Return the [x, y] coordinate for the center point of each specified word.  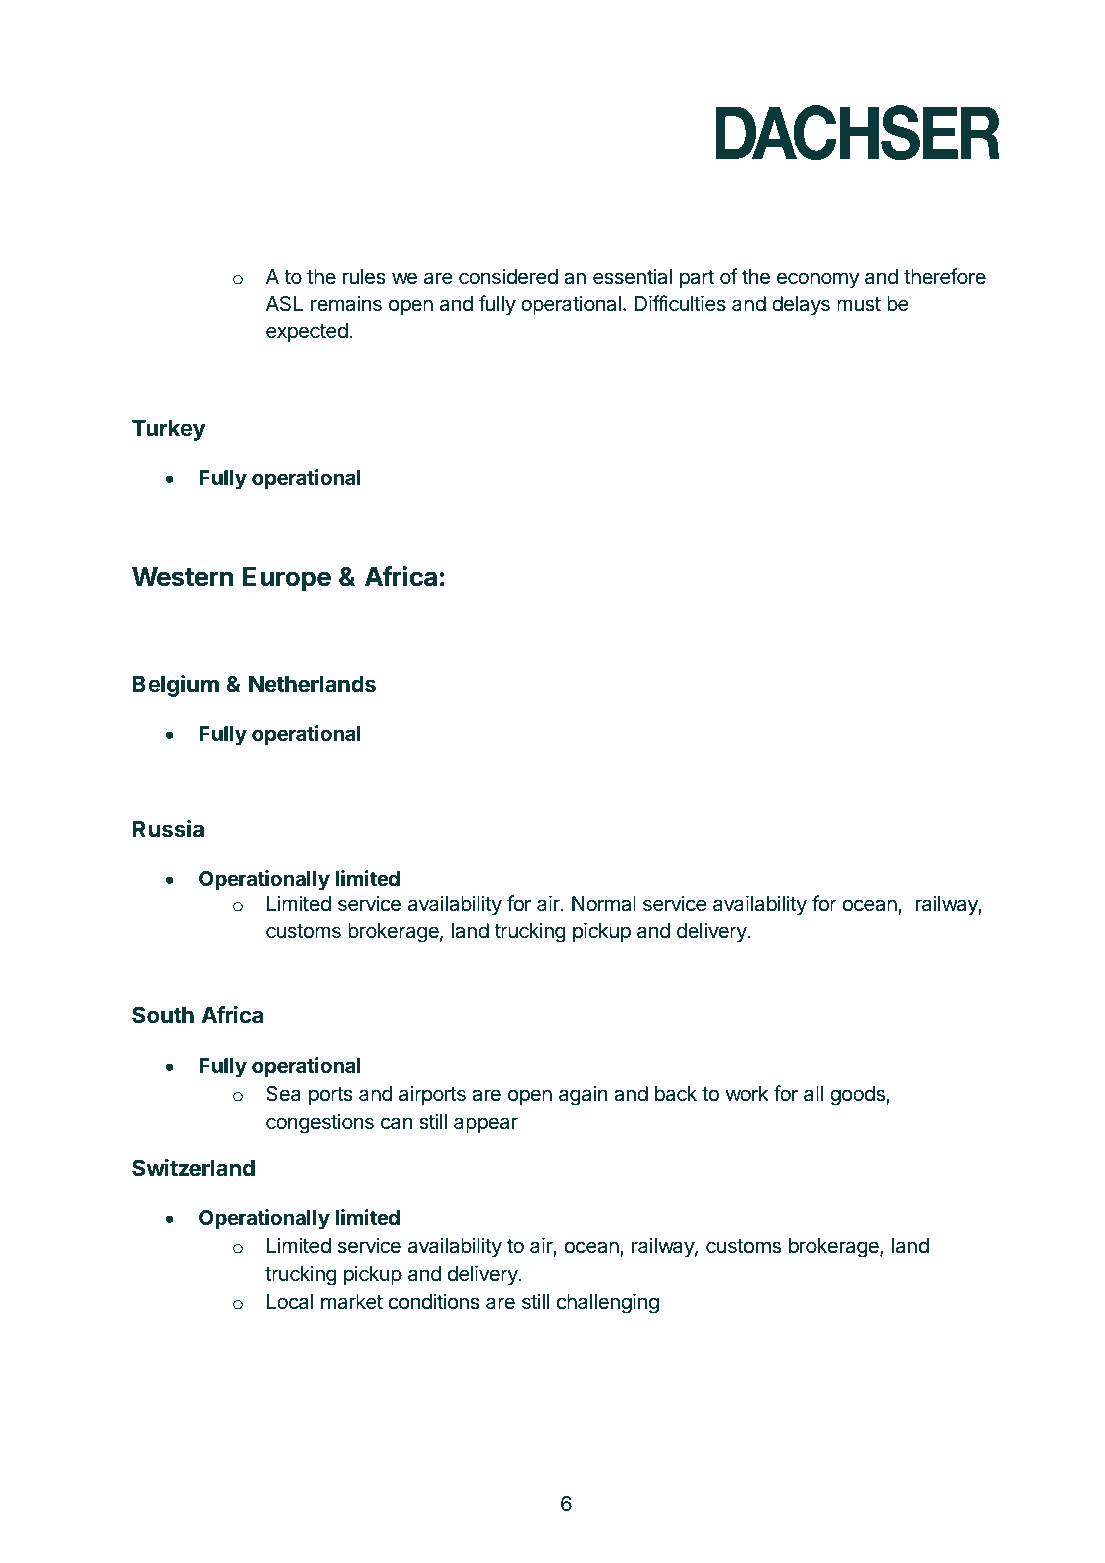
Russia [168, 829]
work [747, 1093]
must [859, 304]
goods [858, 1096]
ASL [284, 304]
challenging [608, 1303]
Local [290, 1301]
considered [508, 276]
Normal [604, 904]
